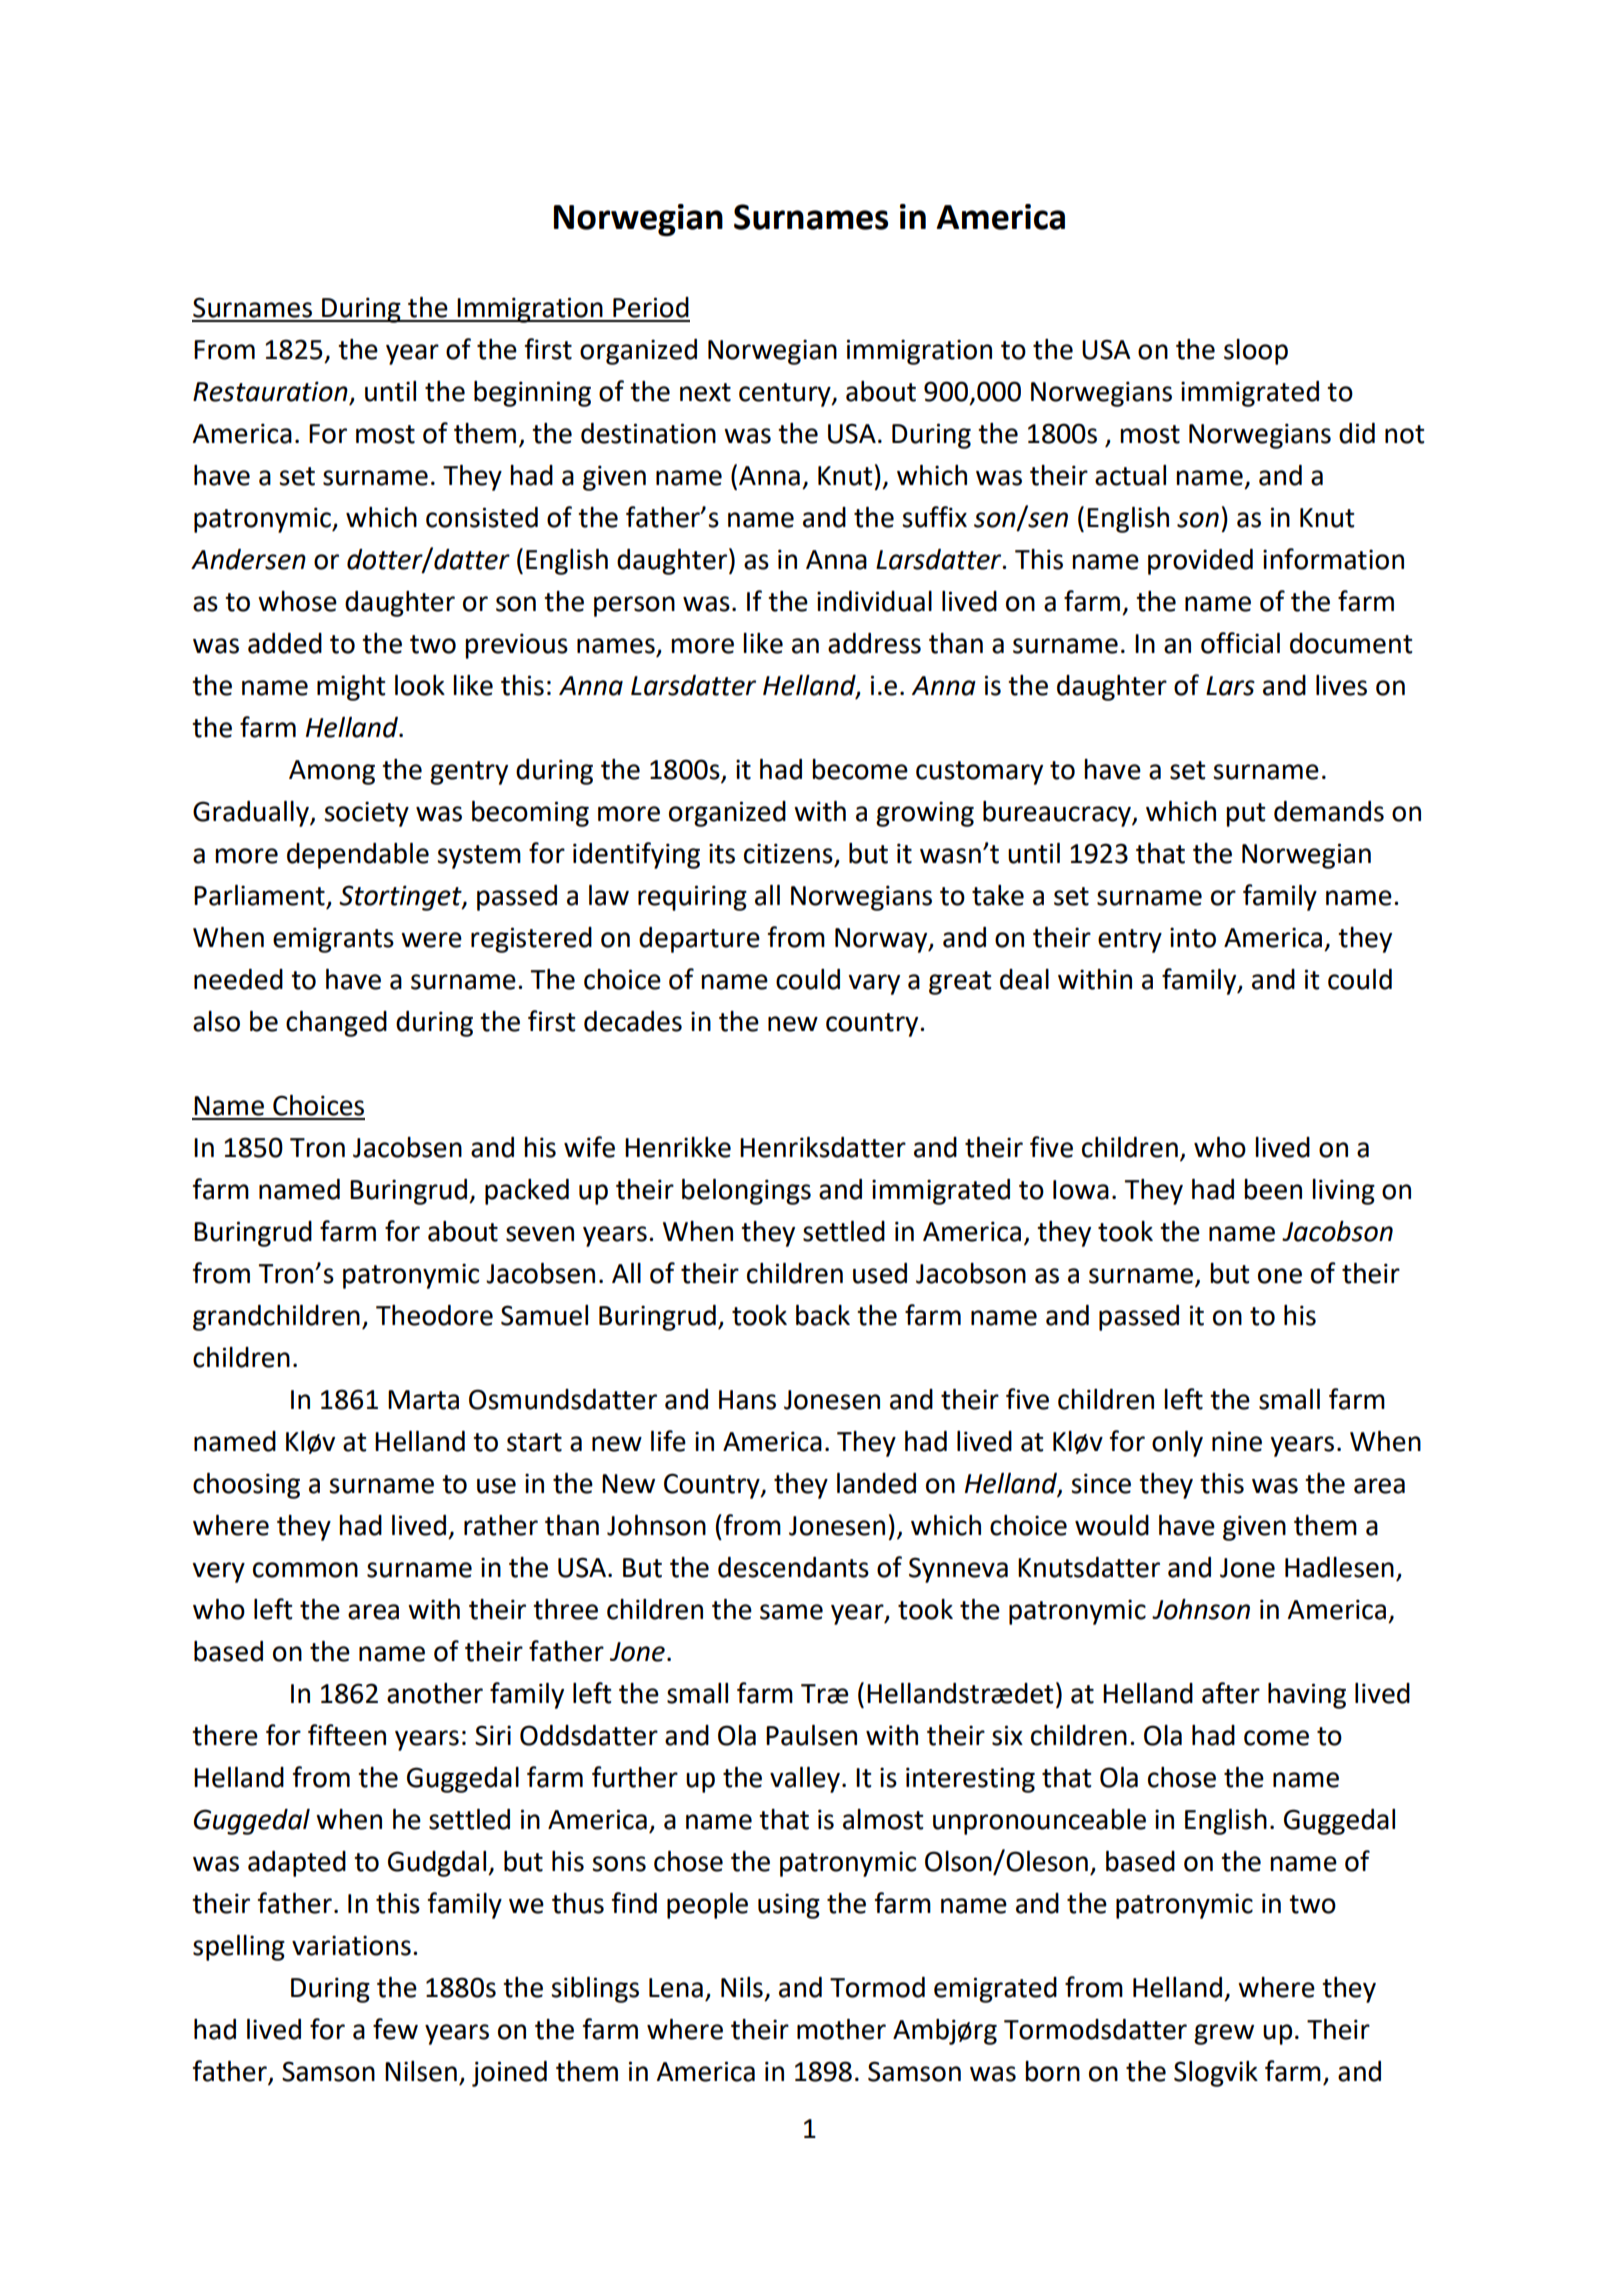 This screenshot has width=1619, height=2290. I want to click on sloop, so click(1256, 352).
